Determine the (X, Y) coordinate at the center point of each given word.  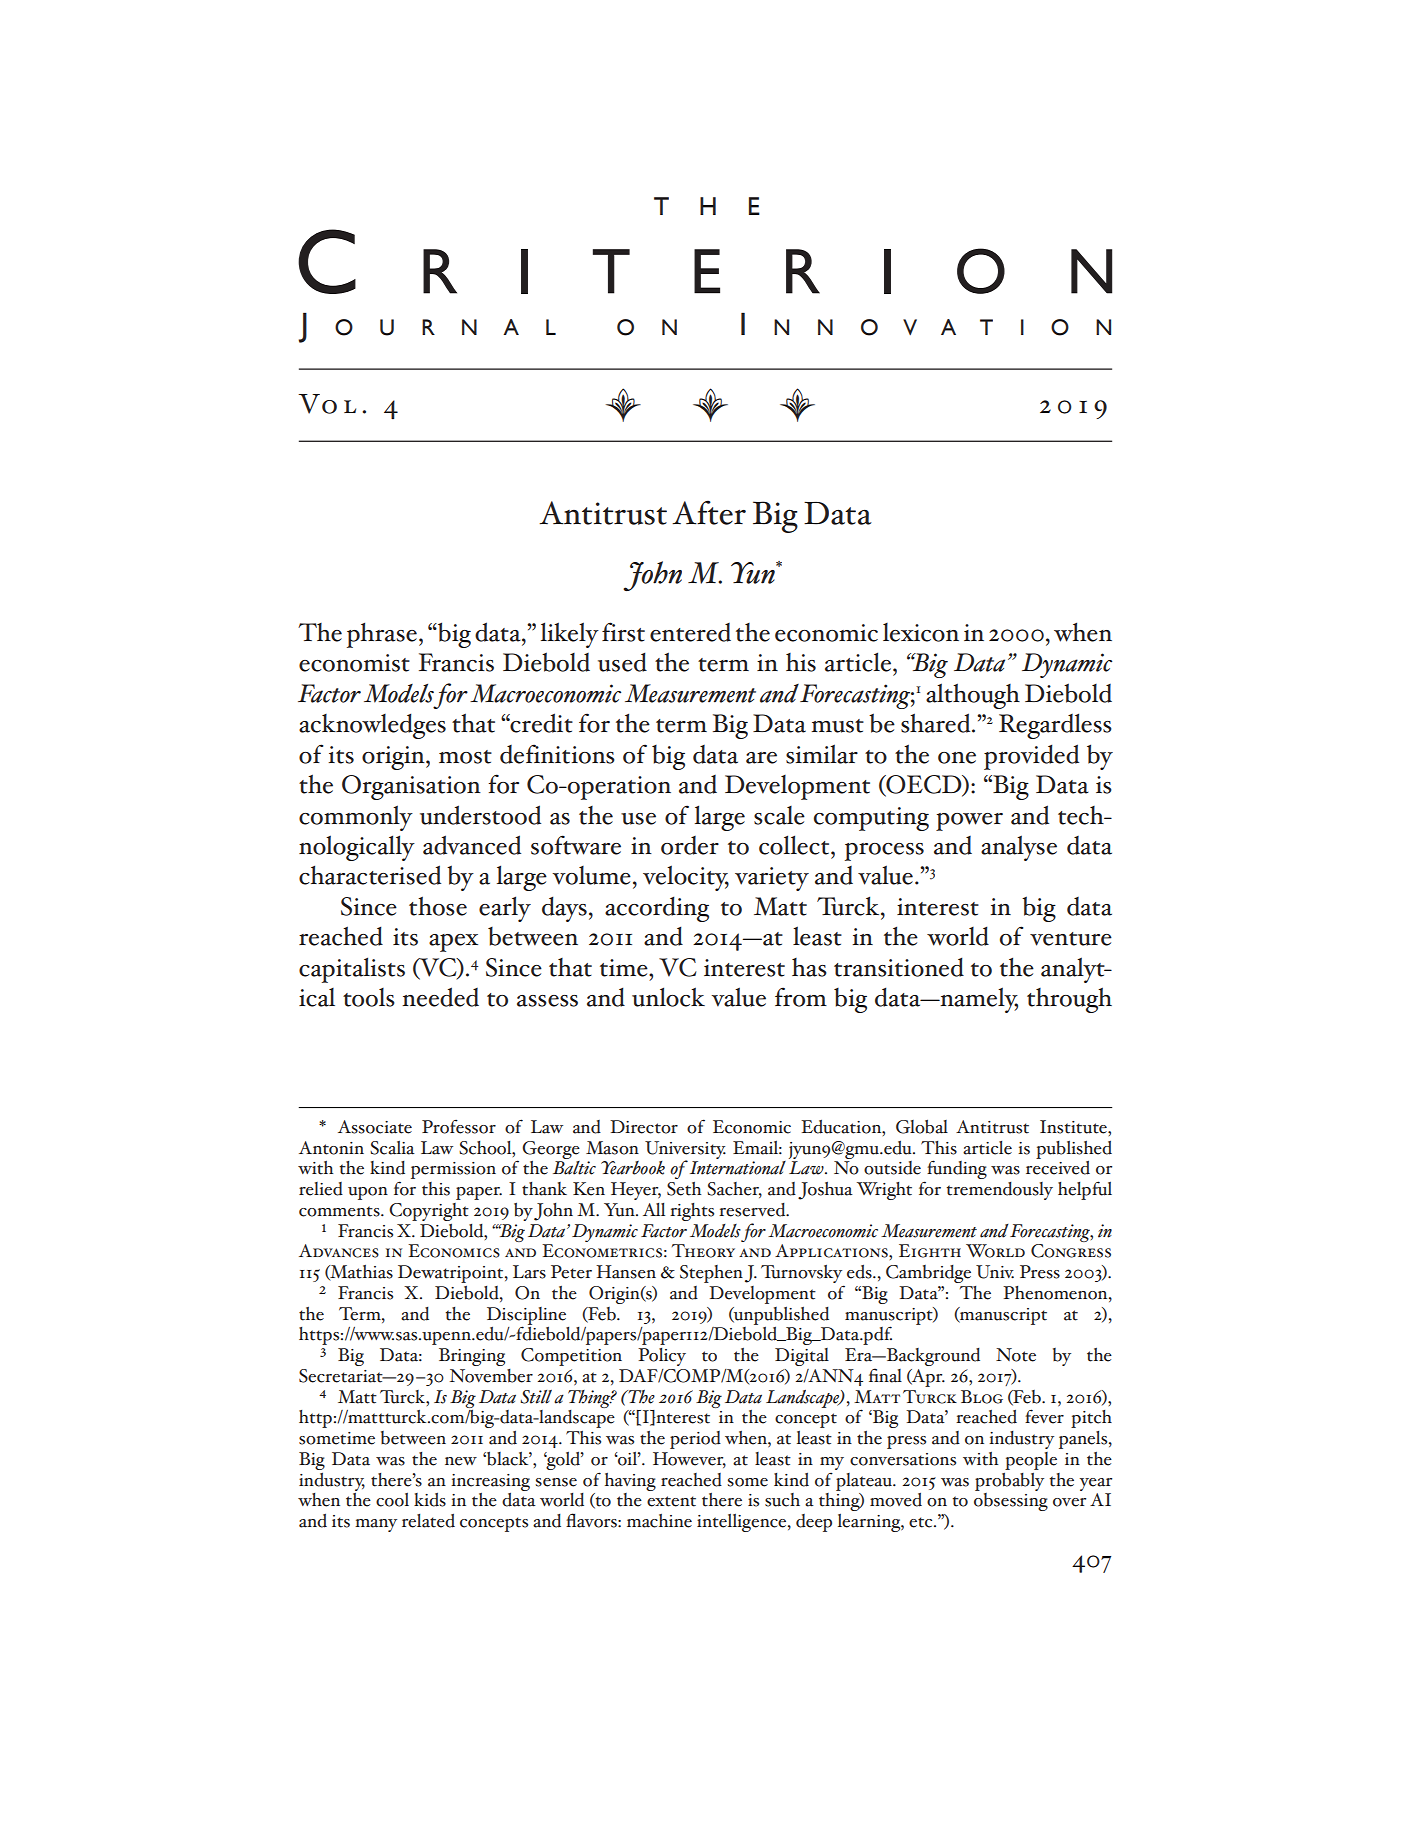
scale (779, 815)
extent (671, 1501)
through (1069, 1000)
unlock (668, 997)
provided (1031, 757)
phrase (382, 635)
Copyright (429, 1212)
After (709, 512)
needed (440, 997)
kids (430, 1500)
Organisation (411, 787)
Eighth (930, 1251)
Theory (703, 1251)
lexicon (921, 632)
